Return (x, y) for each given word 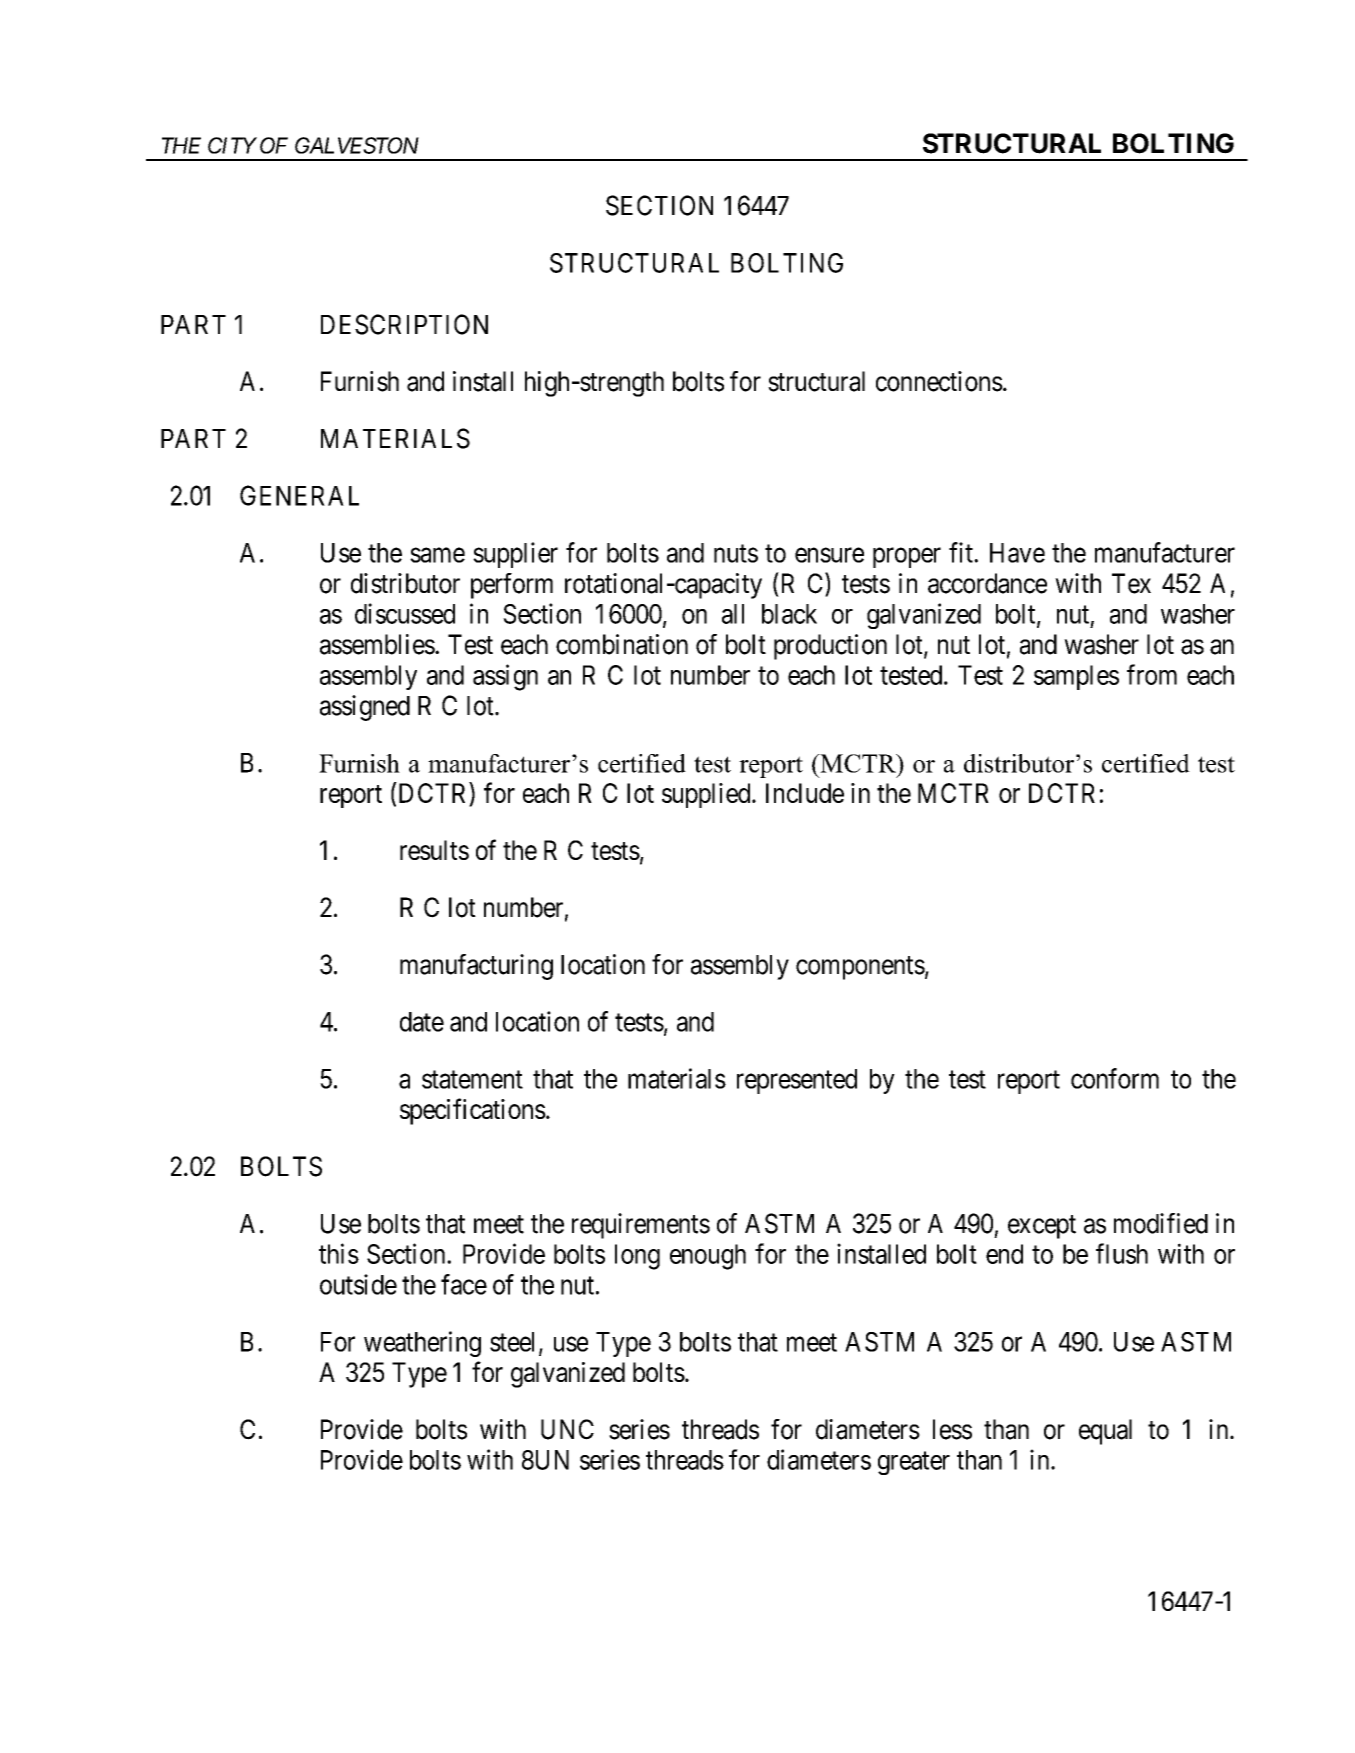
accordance (987, 583)
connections (939, 381)
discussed (405, 613)
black (789, 614)
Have (1017, 553)
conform (1115, 1078)
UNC (567, 1429)
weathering (422, 1344)
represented (797, 1081)
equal (1105, 1432)
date (422, 1022)
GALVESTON (357, 145)
